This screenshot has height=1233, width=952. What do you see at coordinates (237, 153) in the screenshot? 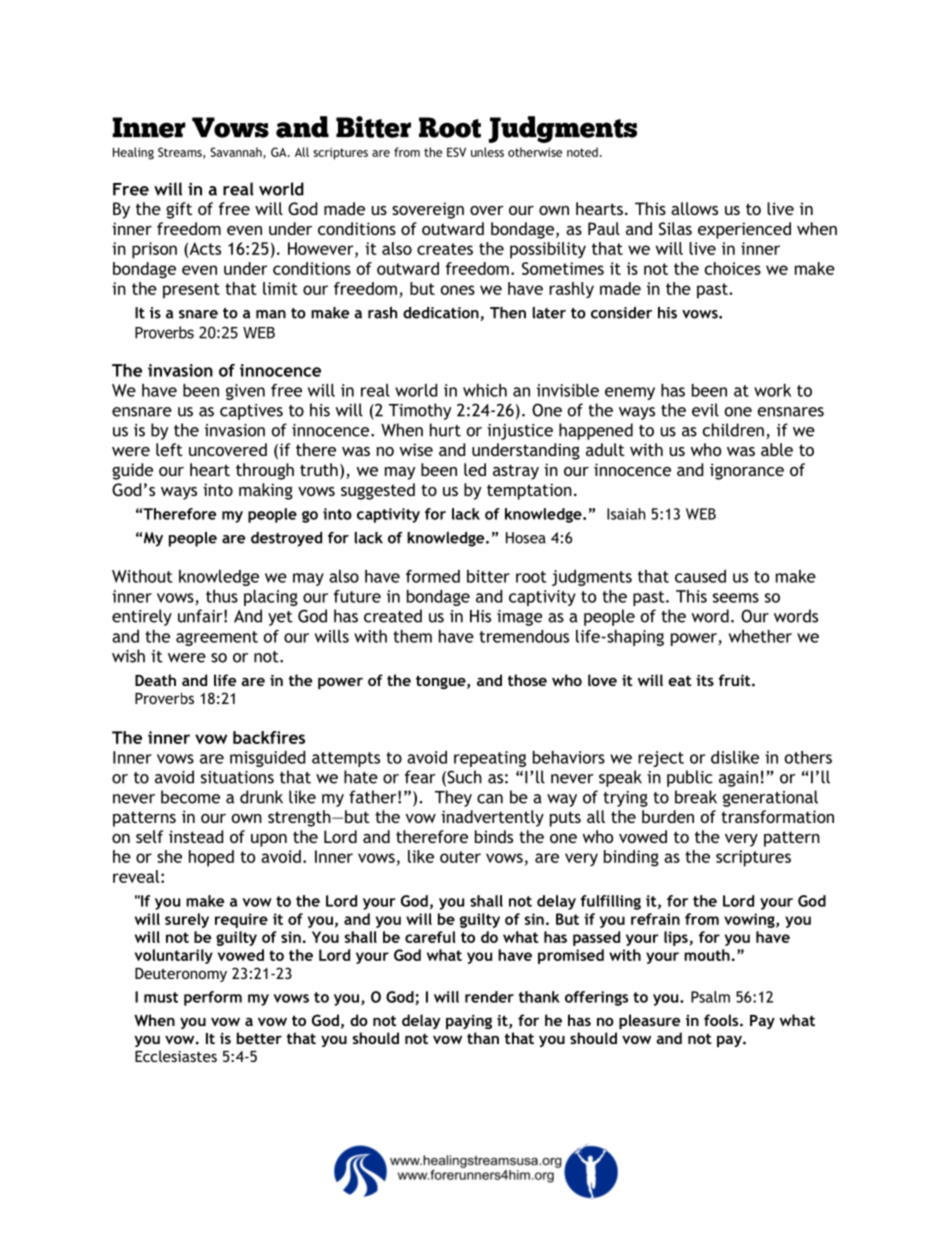
I see `Savannah` at bounding box center [237, 153].
